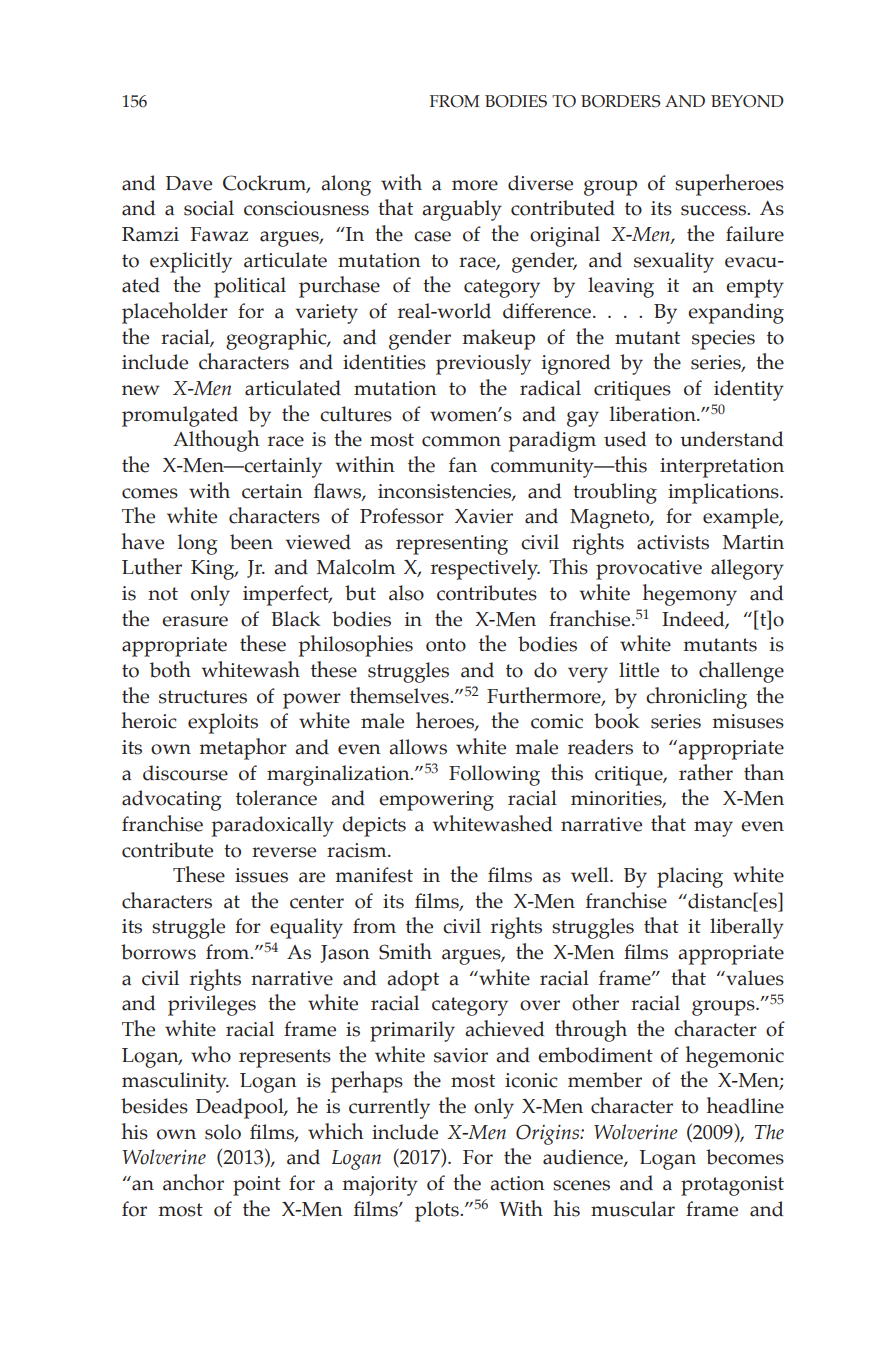  I want to click on protagonist, so click(732, 1186).
